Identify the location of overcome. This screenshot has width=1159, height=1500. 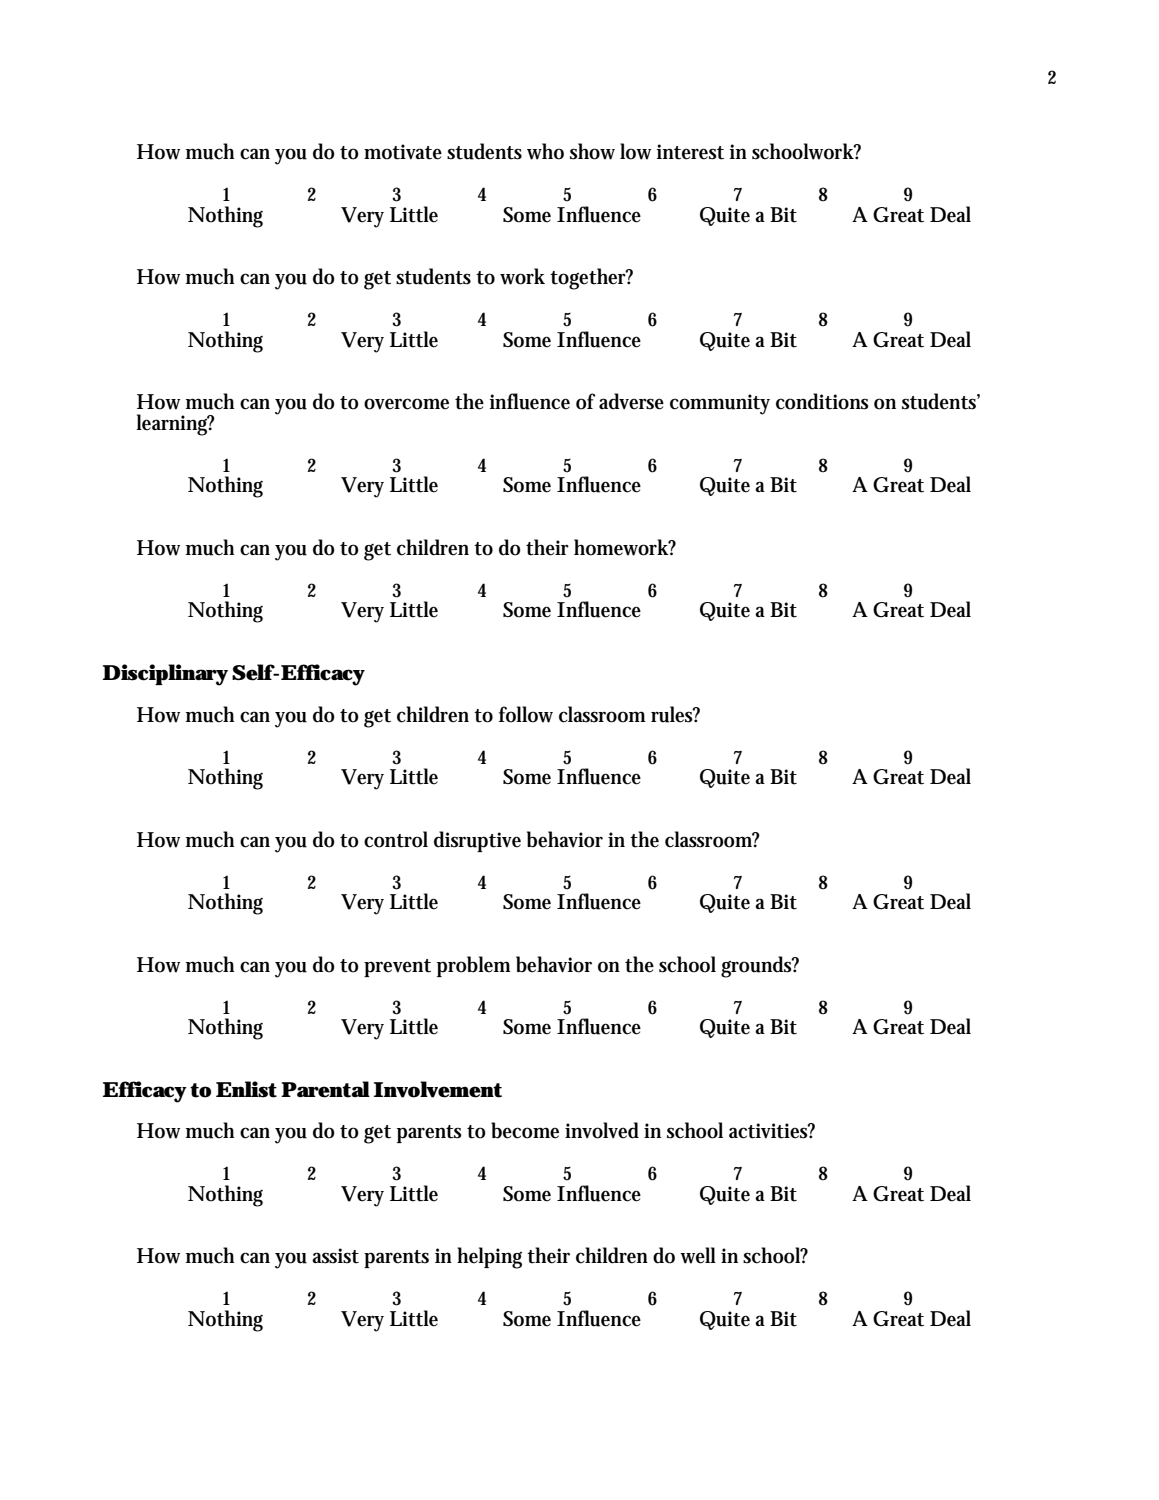
(406, 404).
